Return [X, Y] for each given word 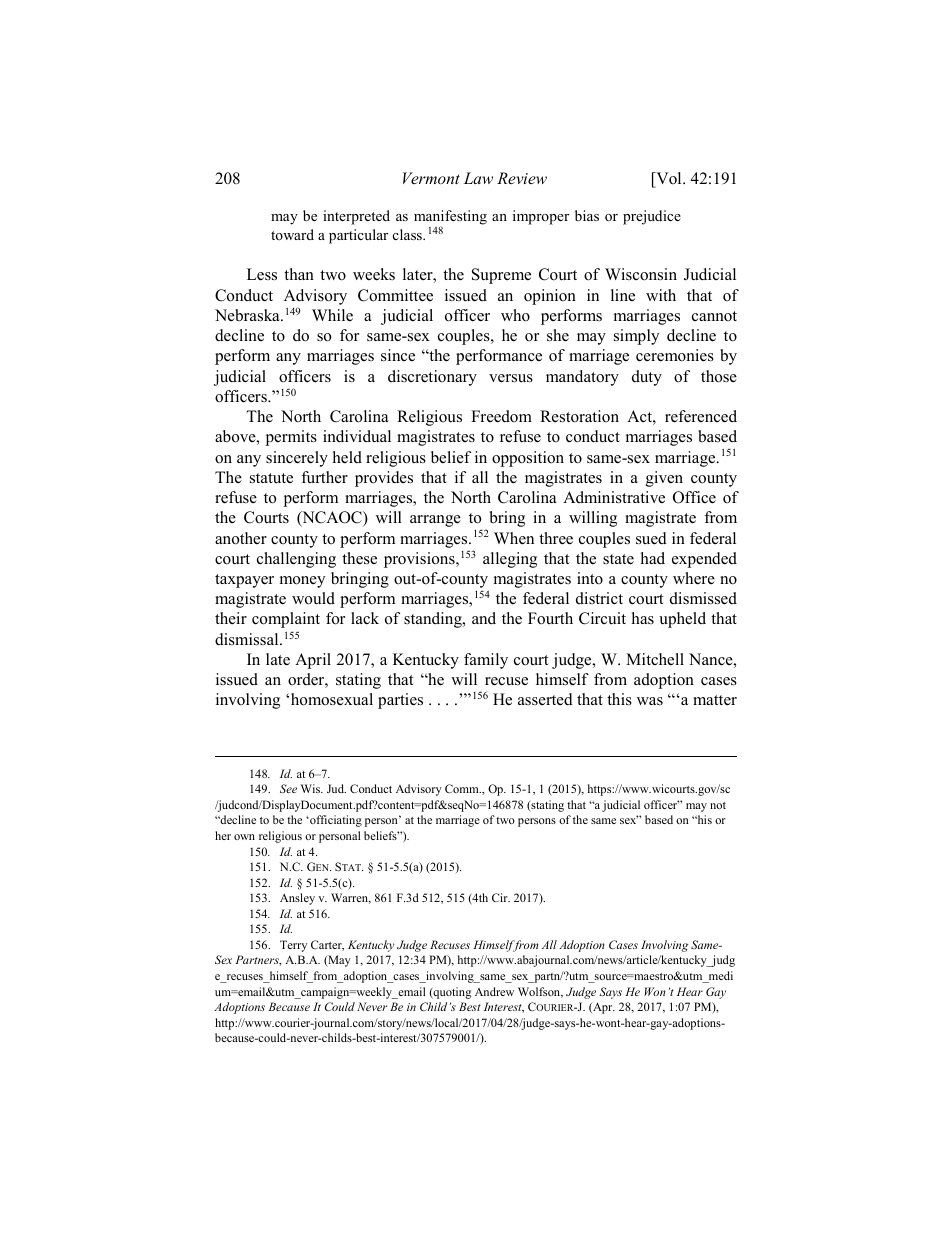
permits [291, 438]
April [313, 661]
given [664, 479]
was [650, 701]
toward [292, 234]
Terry [293, 946]
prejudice [652, 217]
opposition [528, 459]
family [486, 661]
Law [478, 178]
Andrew [494, 991]
